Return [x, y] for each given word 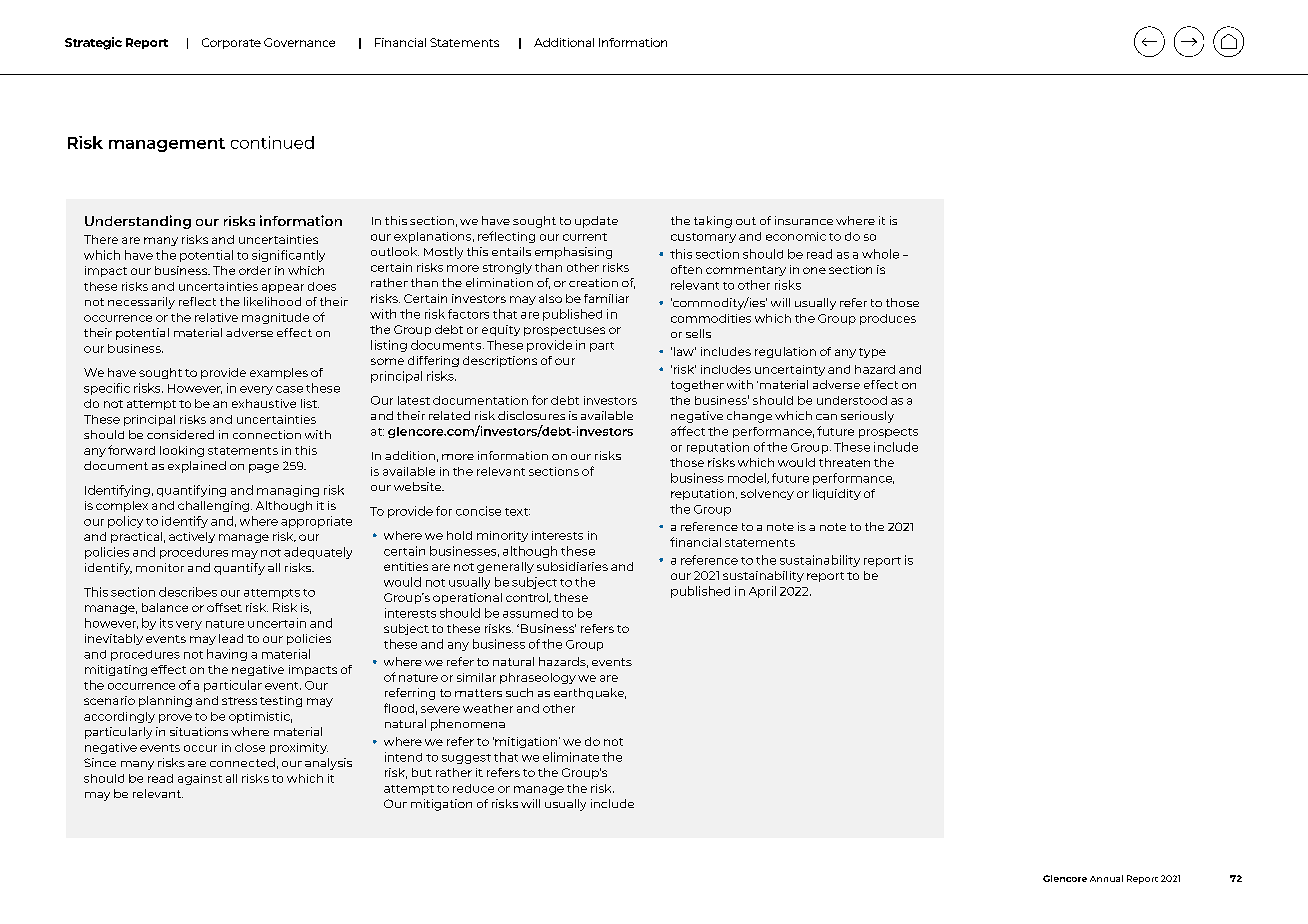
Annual [1106, 878]
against [200, 779]
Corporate [231, 43]
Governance [299, 42]
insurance [804, 220]
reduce [473, 788]
